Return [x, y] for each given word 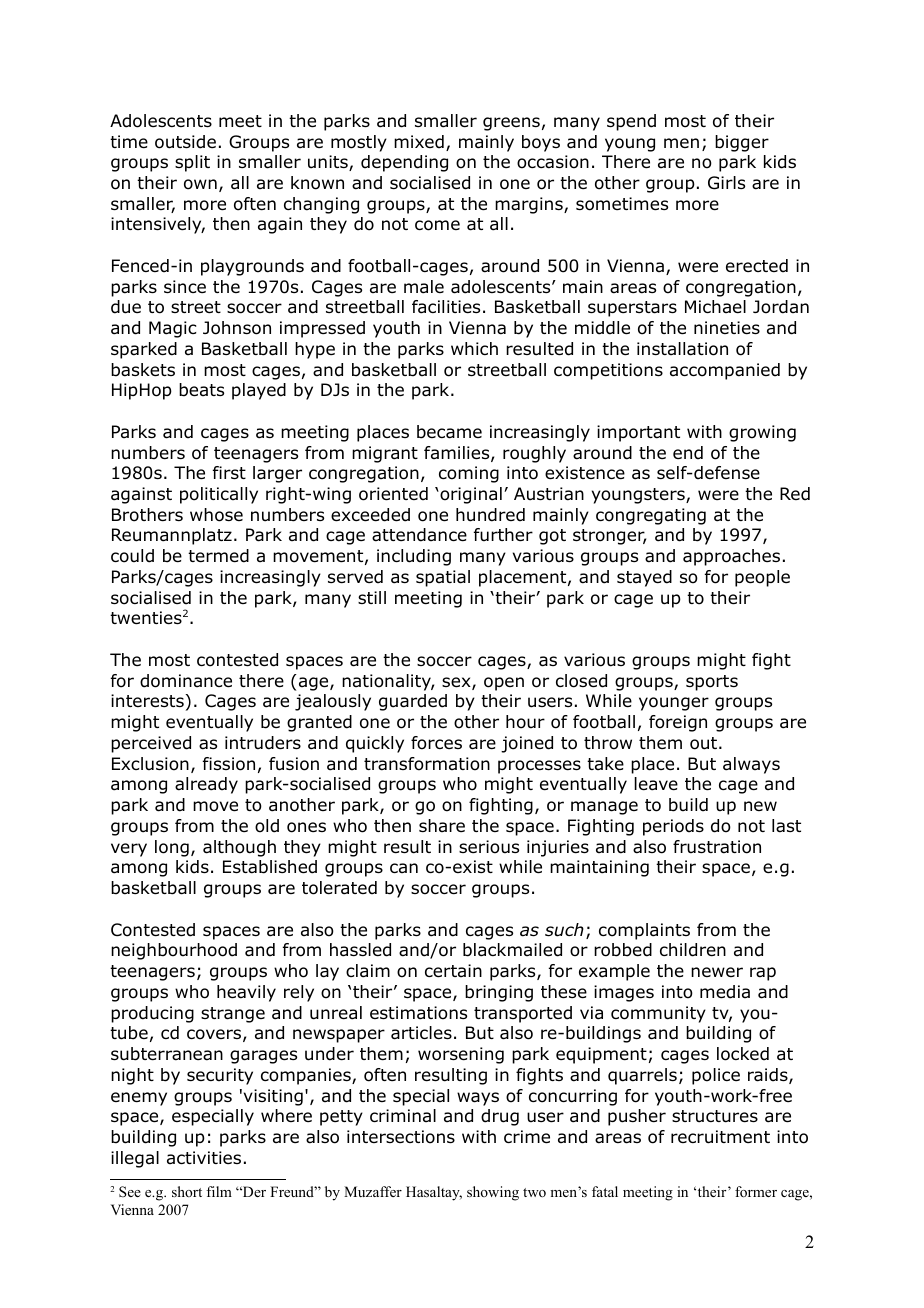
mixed [419, 142]
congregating [651, 516]
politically [219, 495]
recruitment [720, 1137]
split [192, 163]
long [172, 848]
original [470, 495]
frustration [717, 847]
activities [204, 1157]
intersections [401, 1137]
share [442, 825]
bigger [742, 143]
